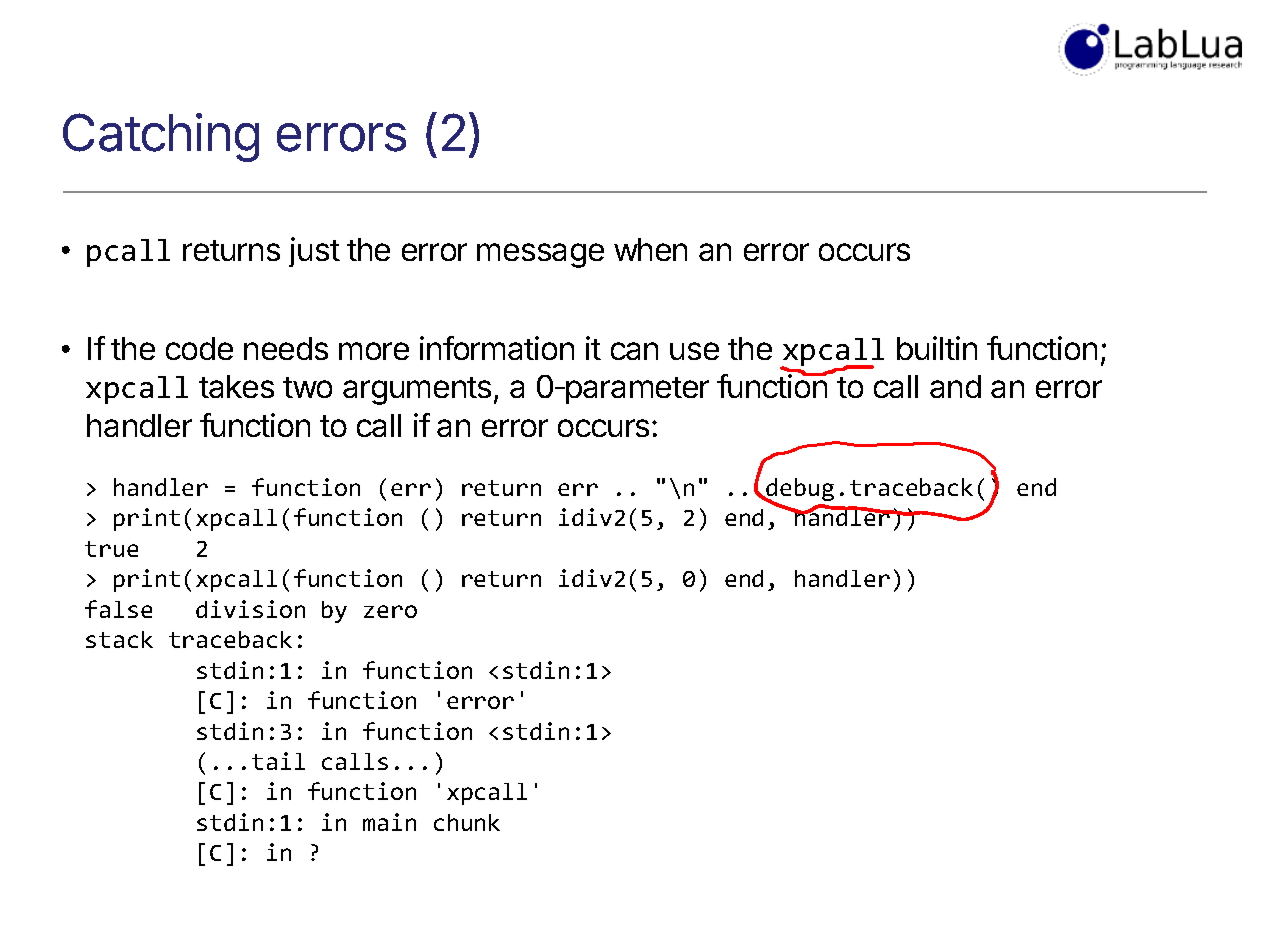  I want to click on builtin, so click(937, 348).
